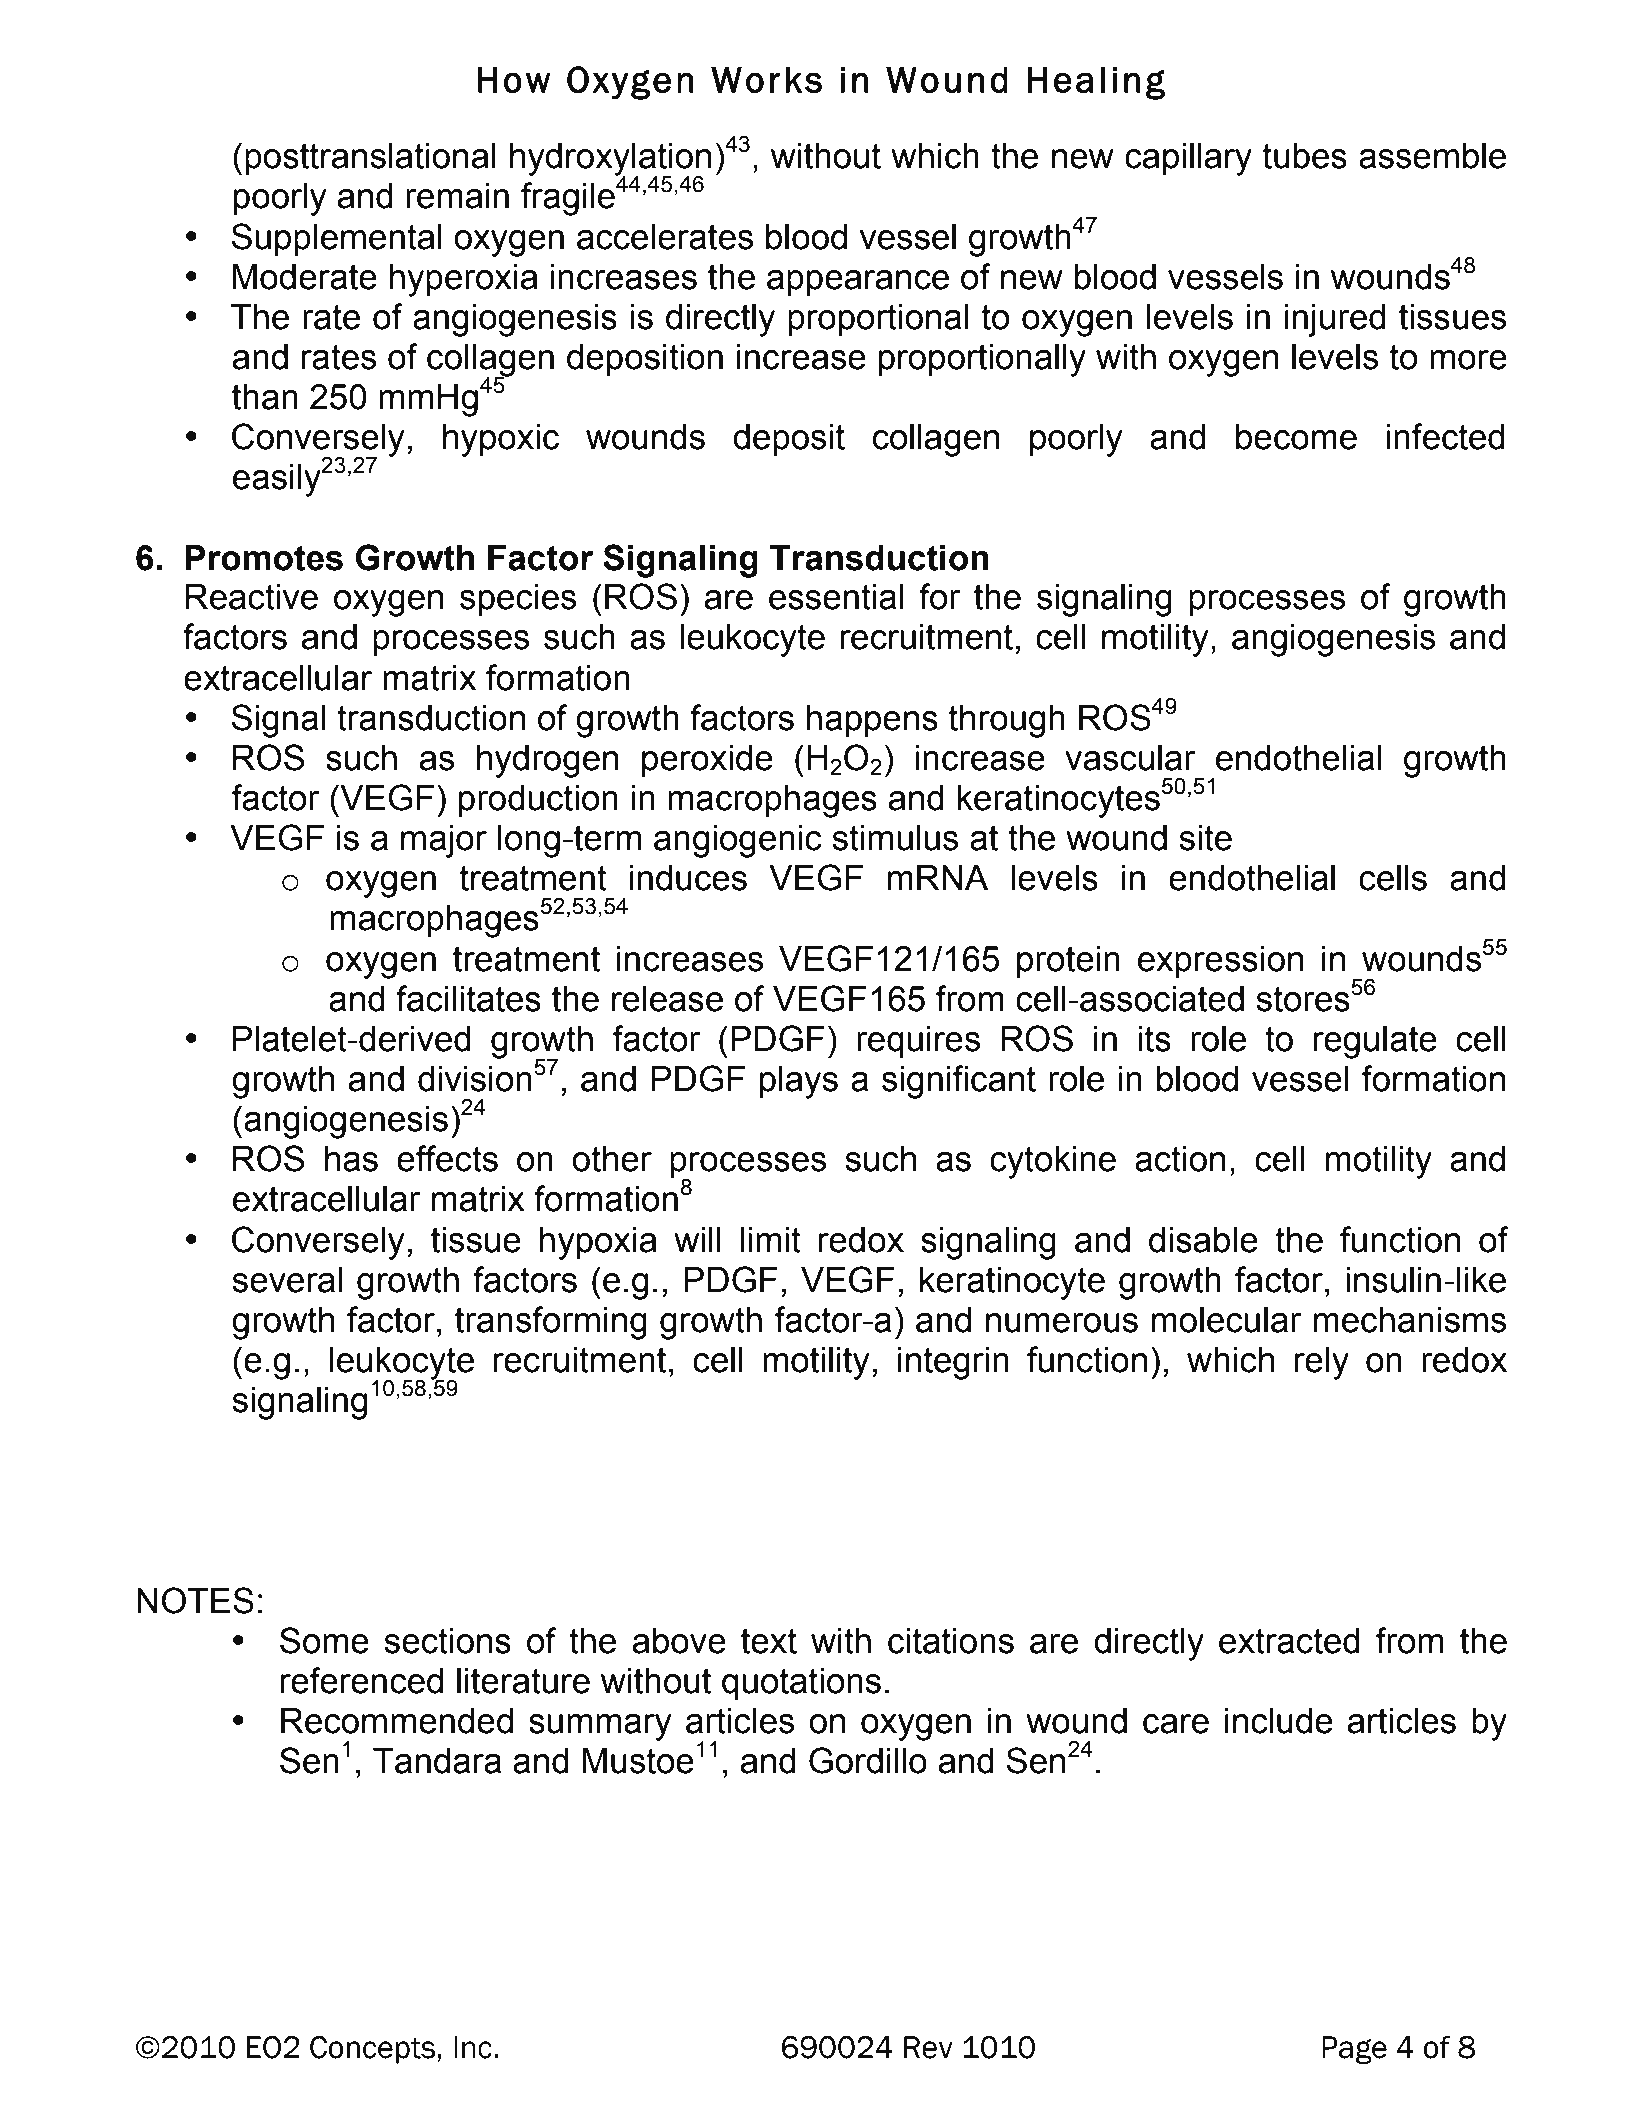 Image resolution: width=1643 pixels, height=2126 pixels. I want to click on posttranslational, so click(370, 159).
